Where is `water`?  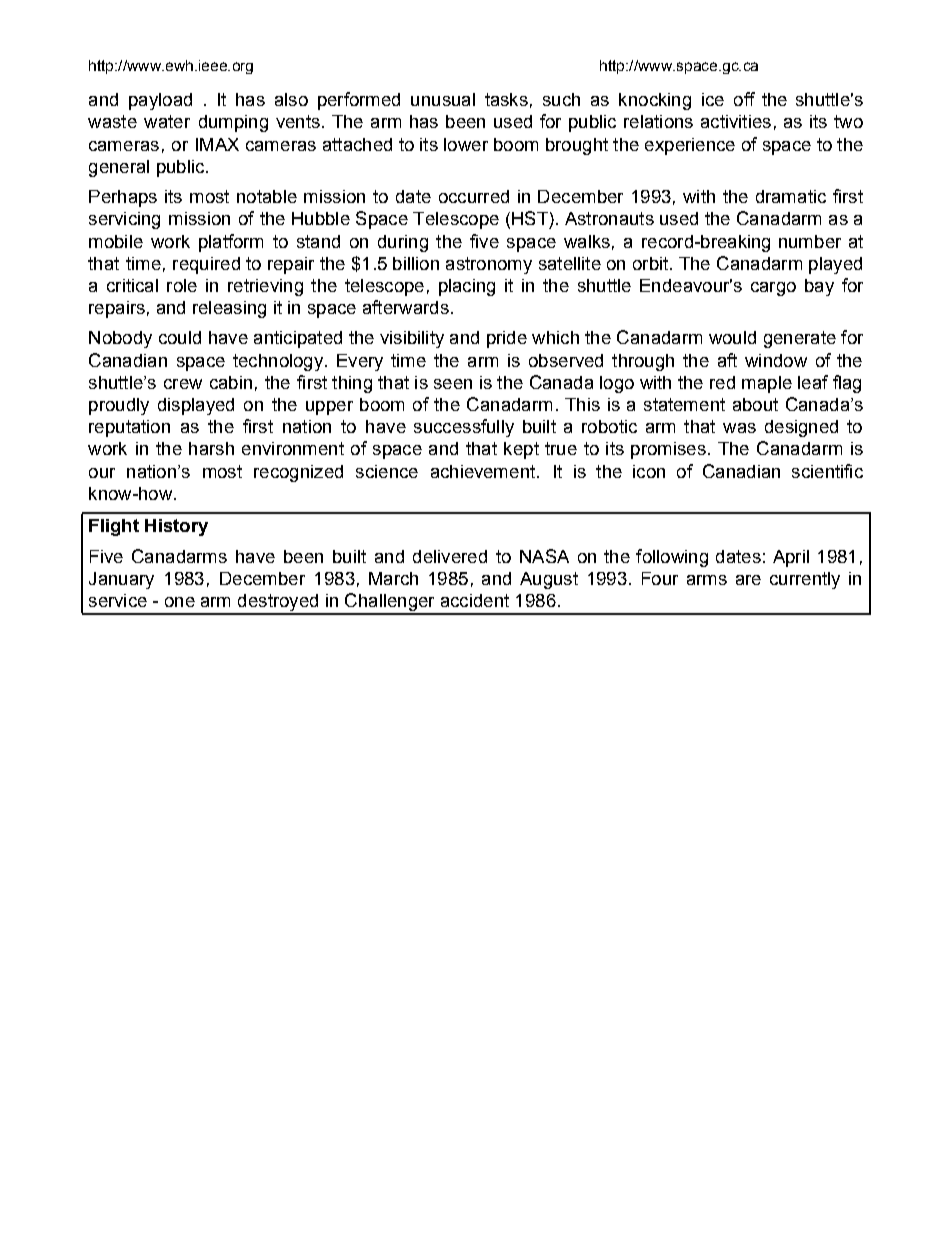 water is located at coordinates (167, 121).
